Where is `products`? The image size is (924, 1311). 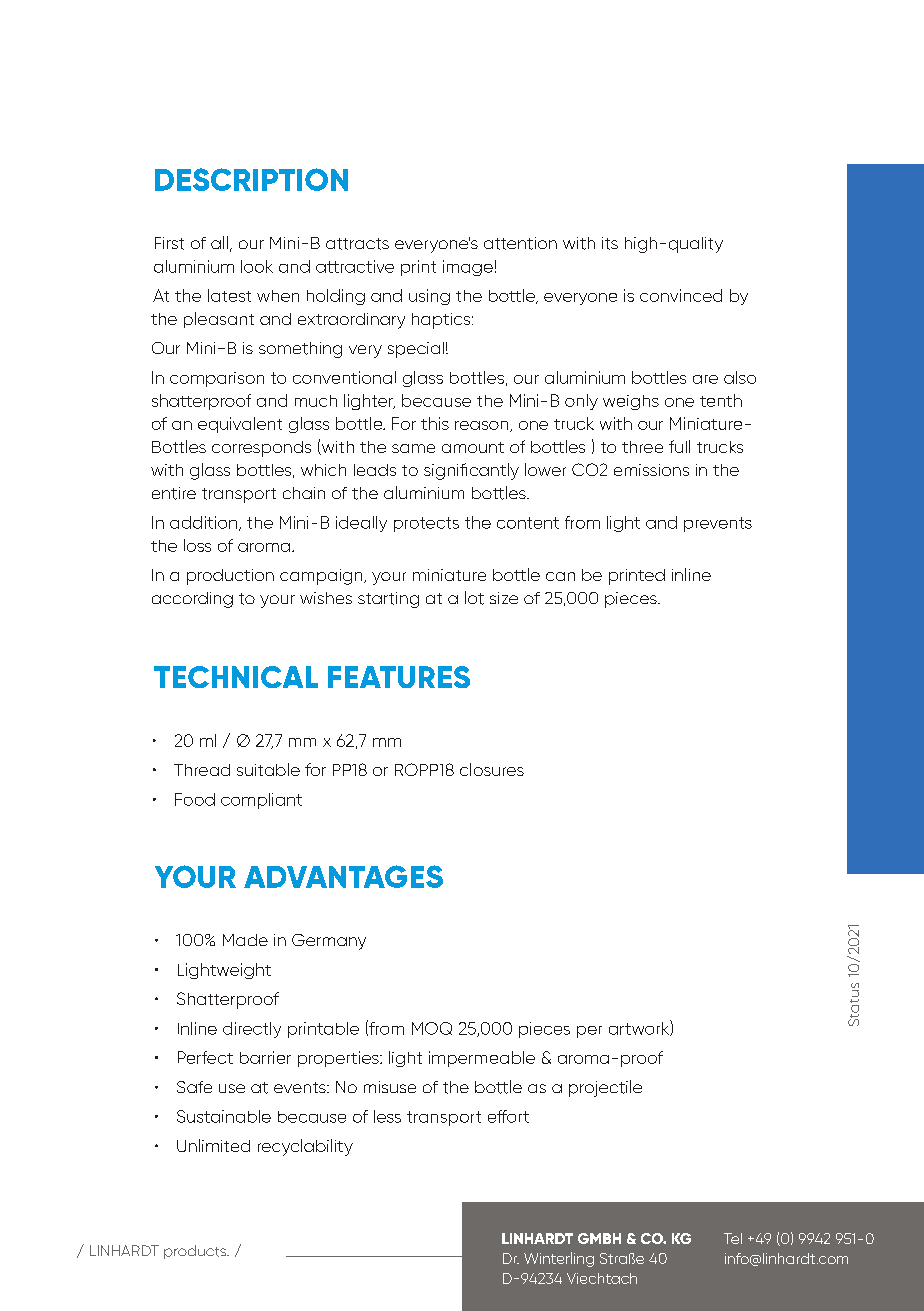 products is located at coordinates (196, 1252).
